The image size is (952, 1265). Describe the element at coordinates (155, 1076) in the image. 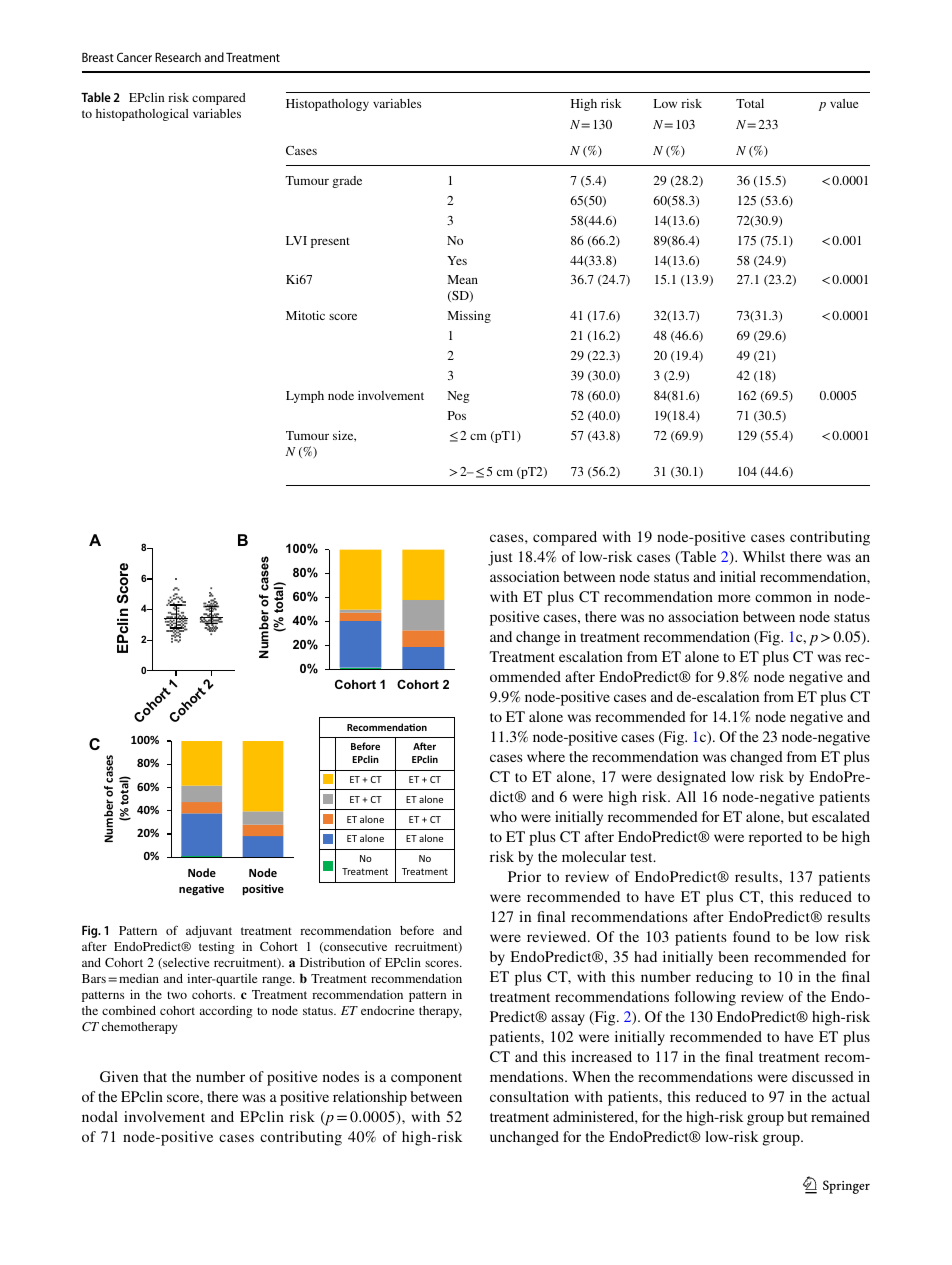

I see `that` at that location.
